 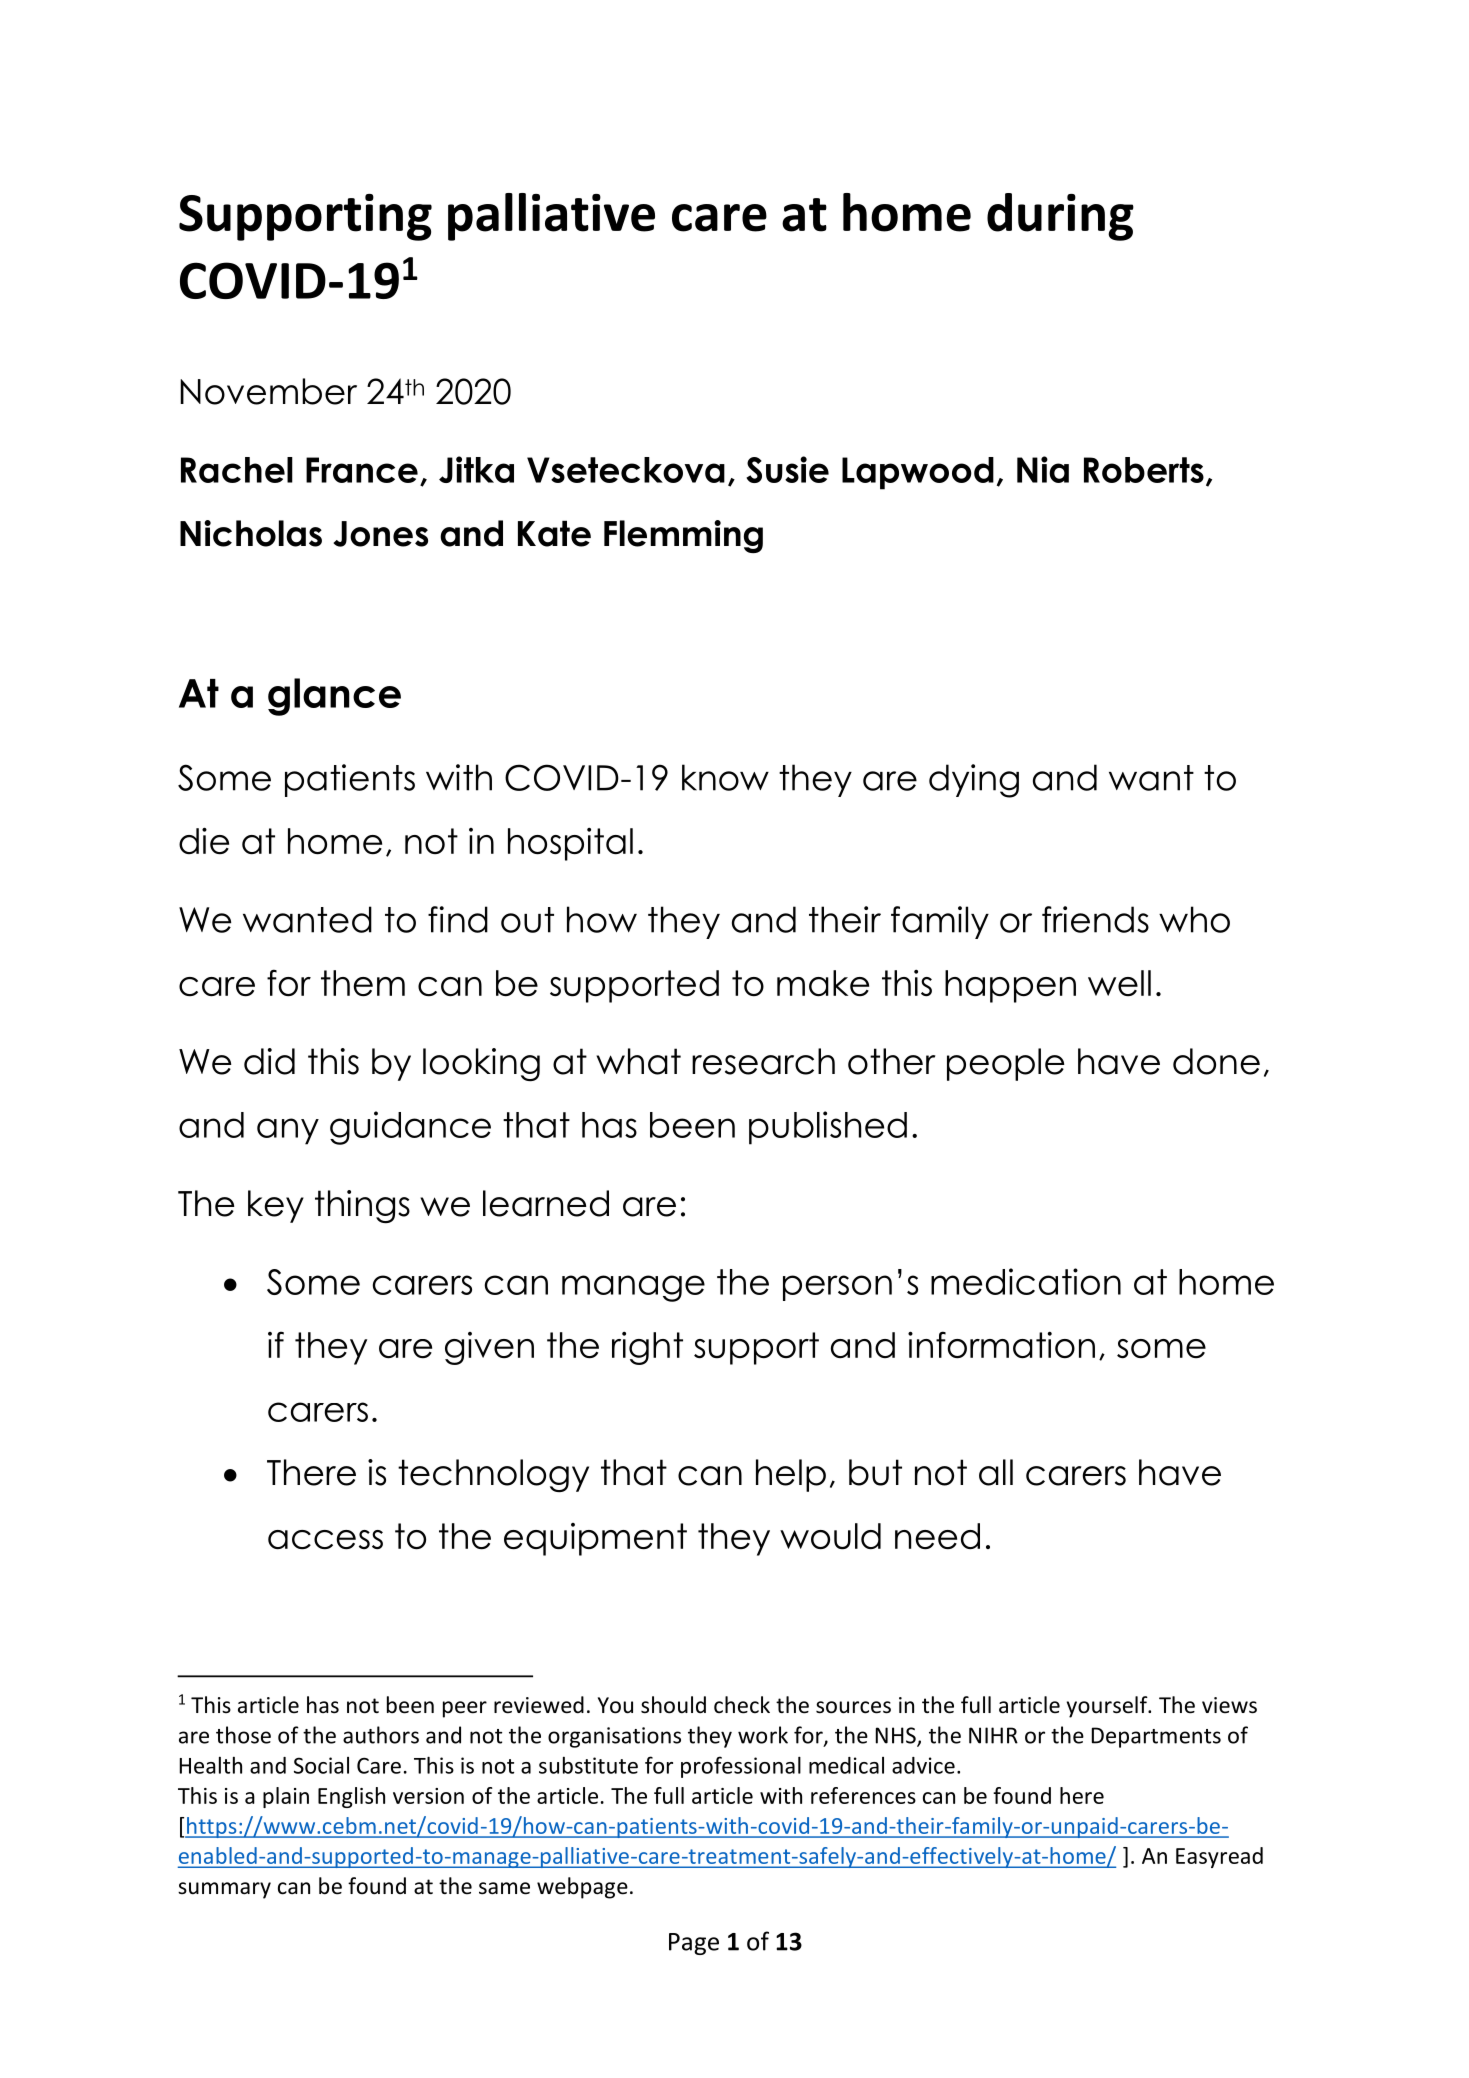 What do you see at coordinates (269, 1061) in the screenshot?
I see `did` at bounding box center [269, 1061].
